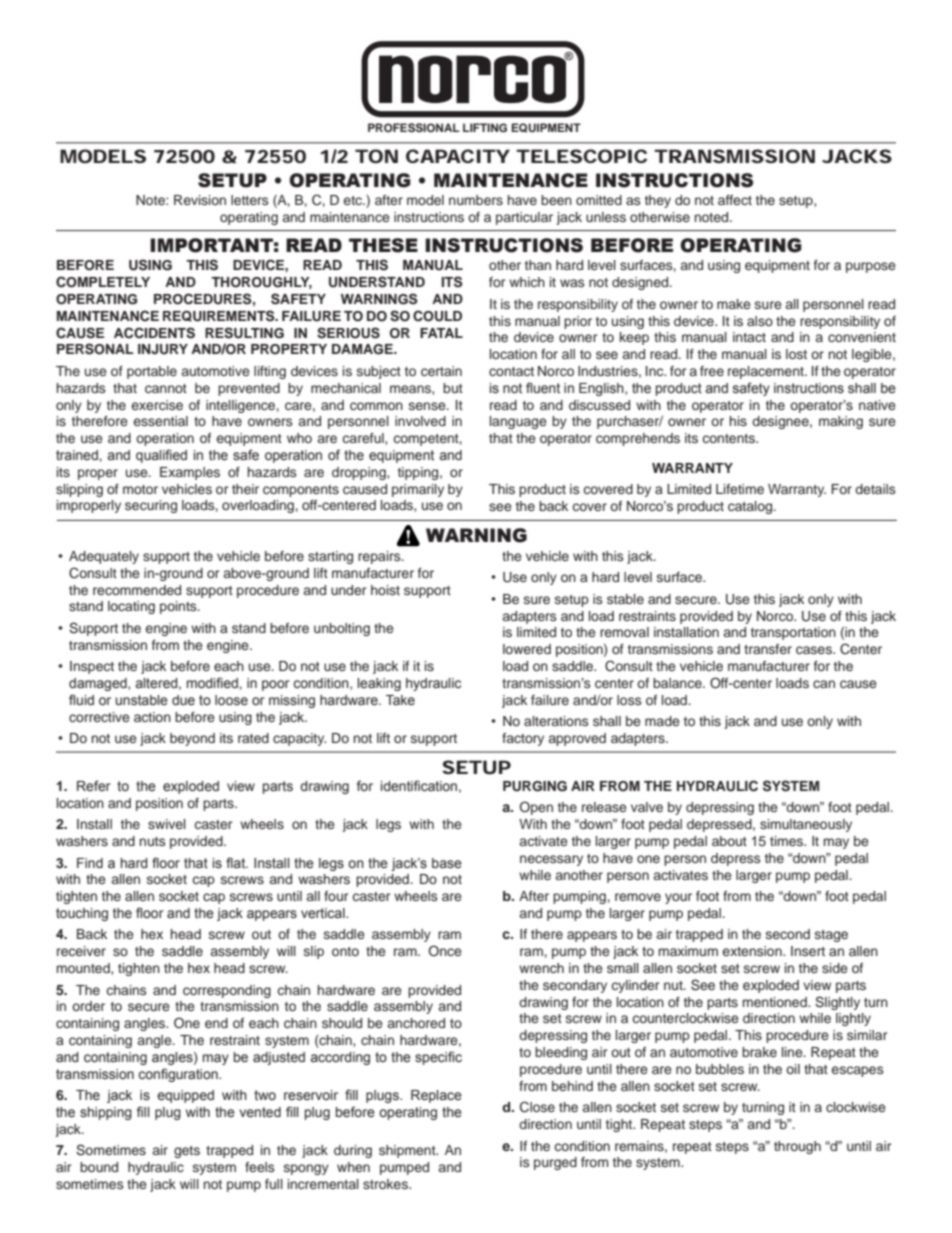  I want to click on transfer, so click(768, 649).
